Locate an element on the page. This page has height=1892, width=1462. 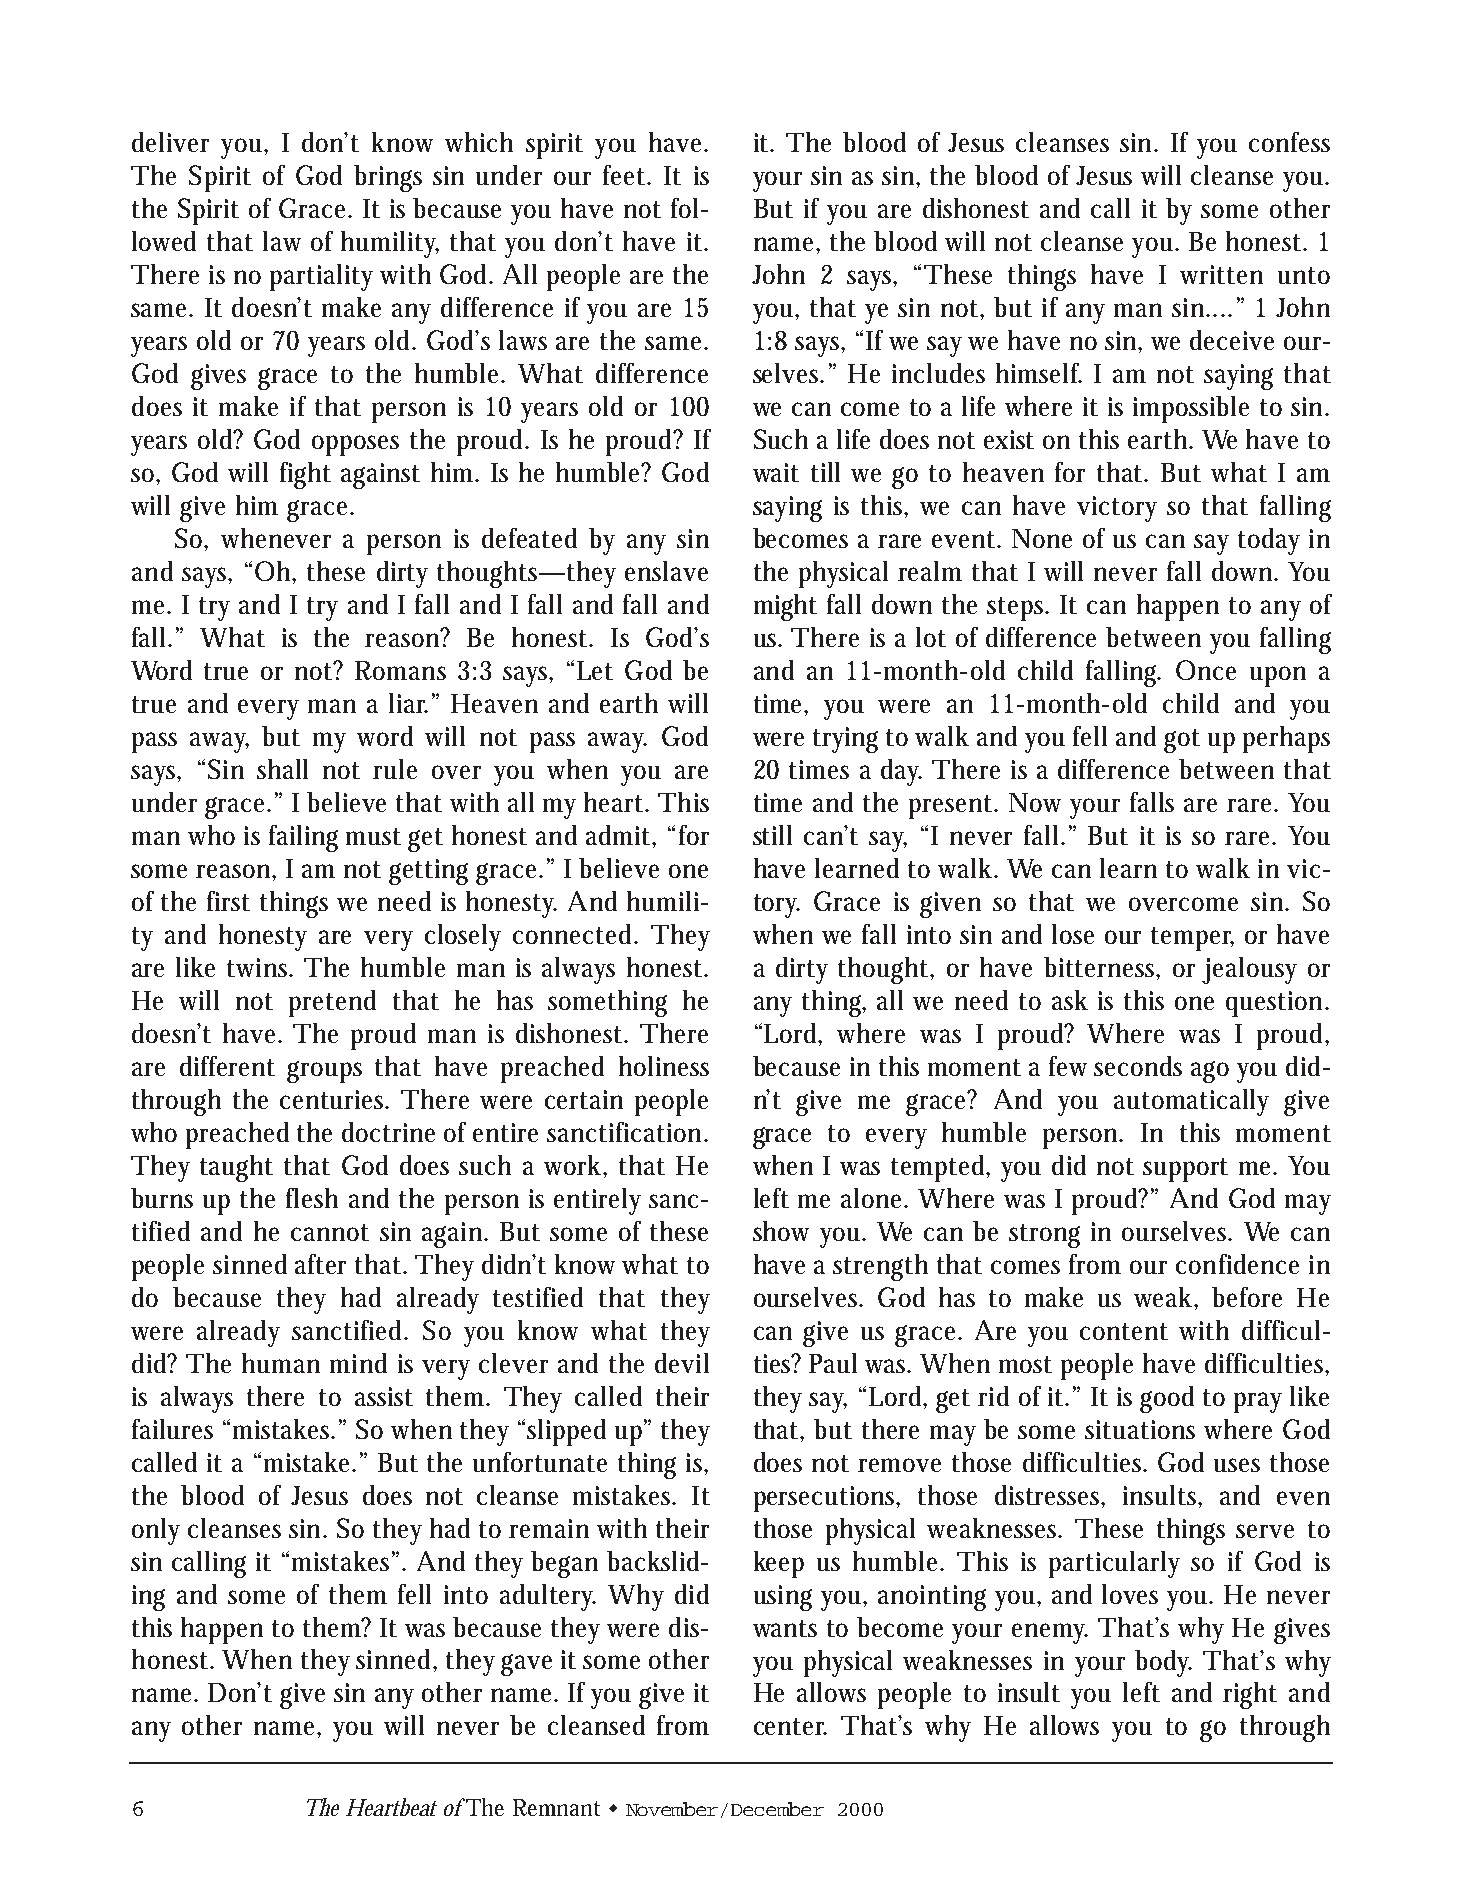
written is located at coordinates (1221, 274).
